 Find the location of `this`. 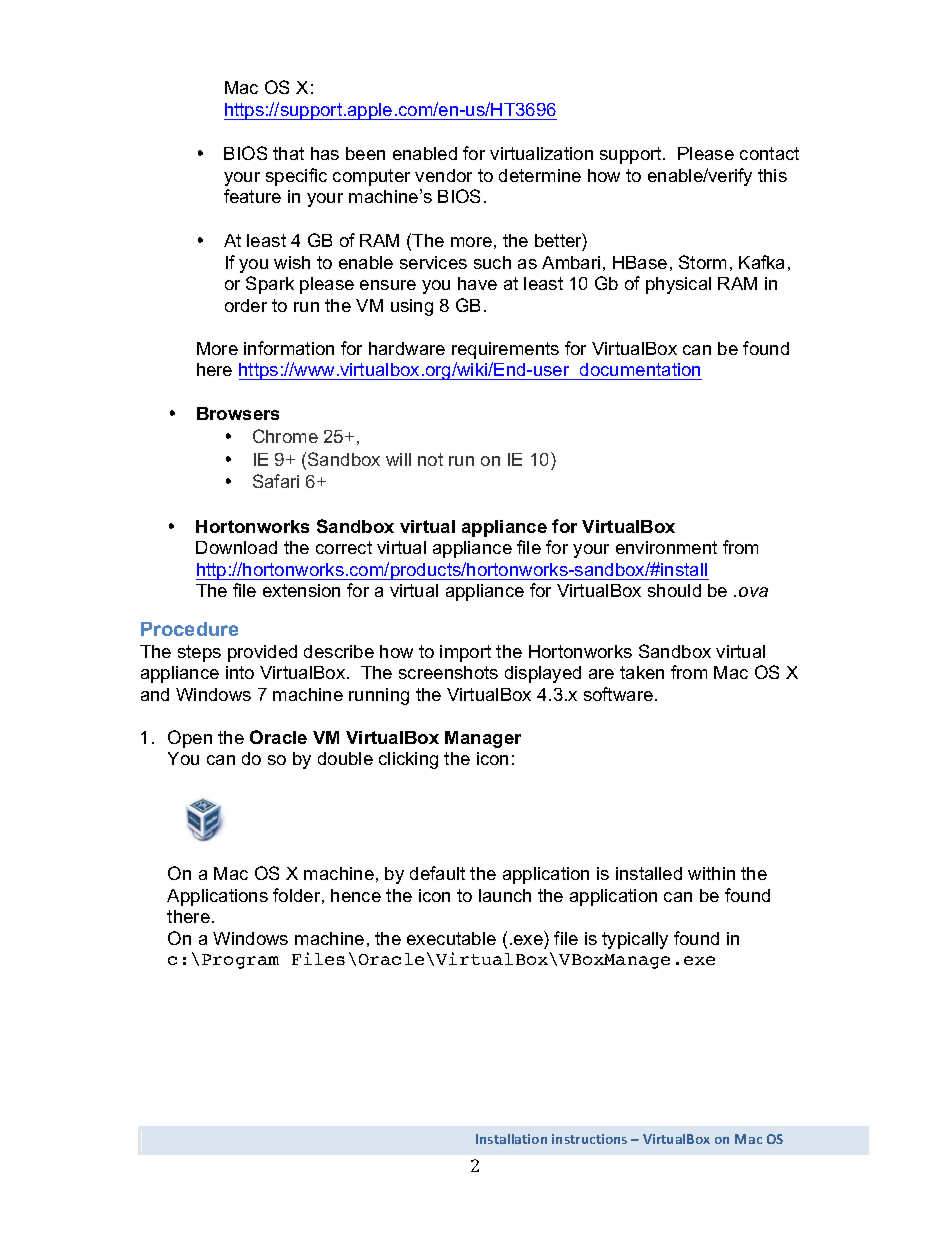

this is located at coordinates (772, 175).
